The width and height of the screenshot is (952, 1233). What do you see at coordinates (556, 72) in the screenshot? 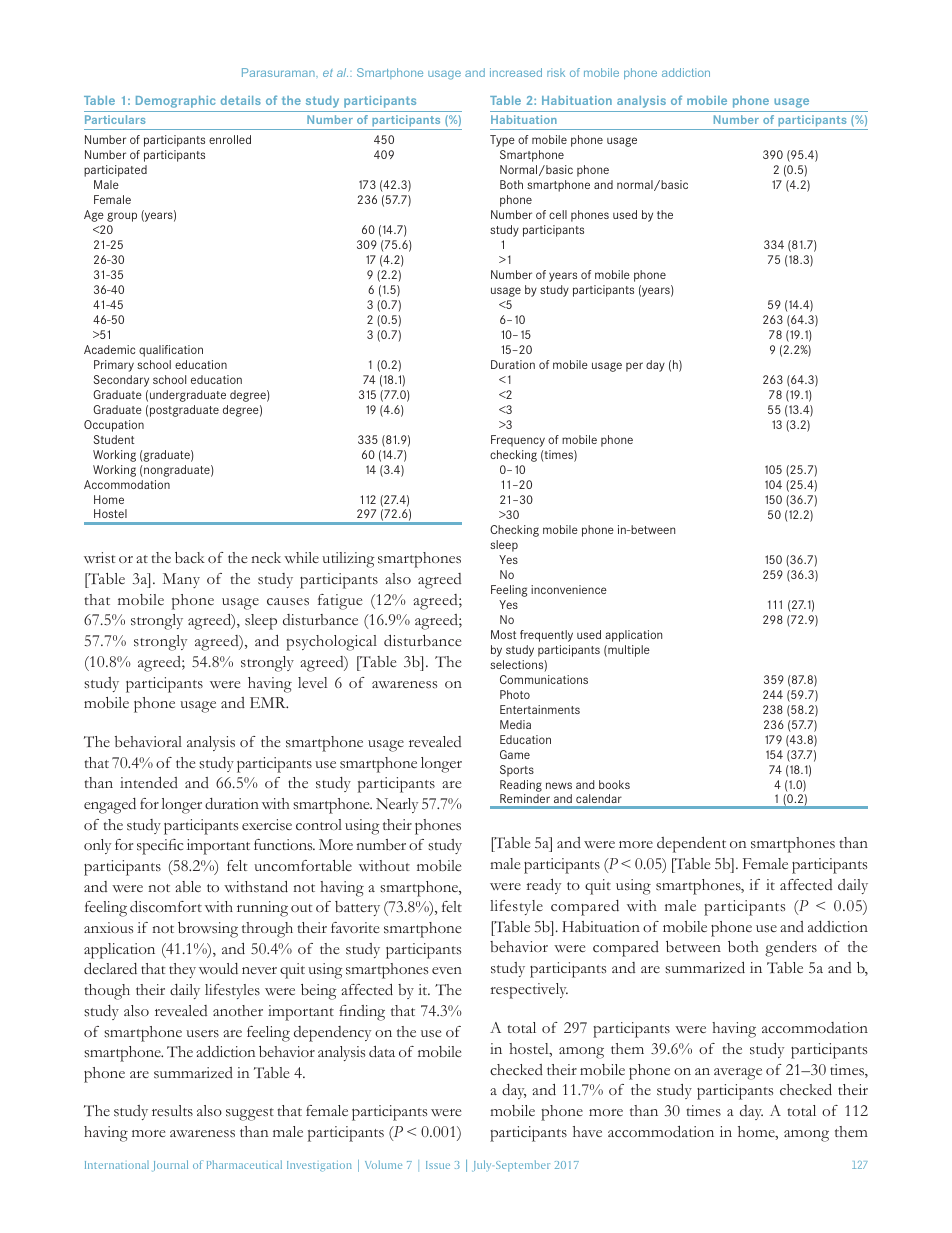
I see `risk` at bounding box center [556, 72].
